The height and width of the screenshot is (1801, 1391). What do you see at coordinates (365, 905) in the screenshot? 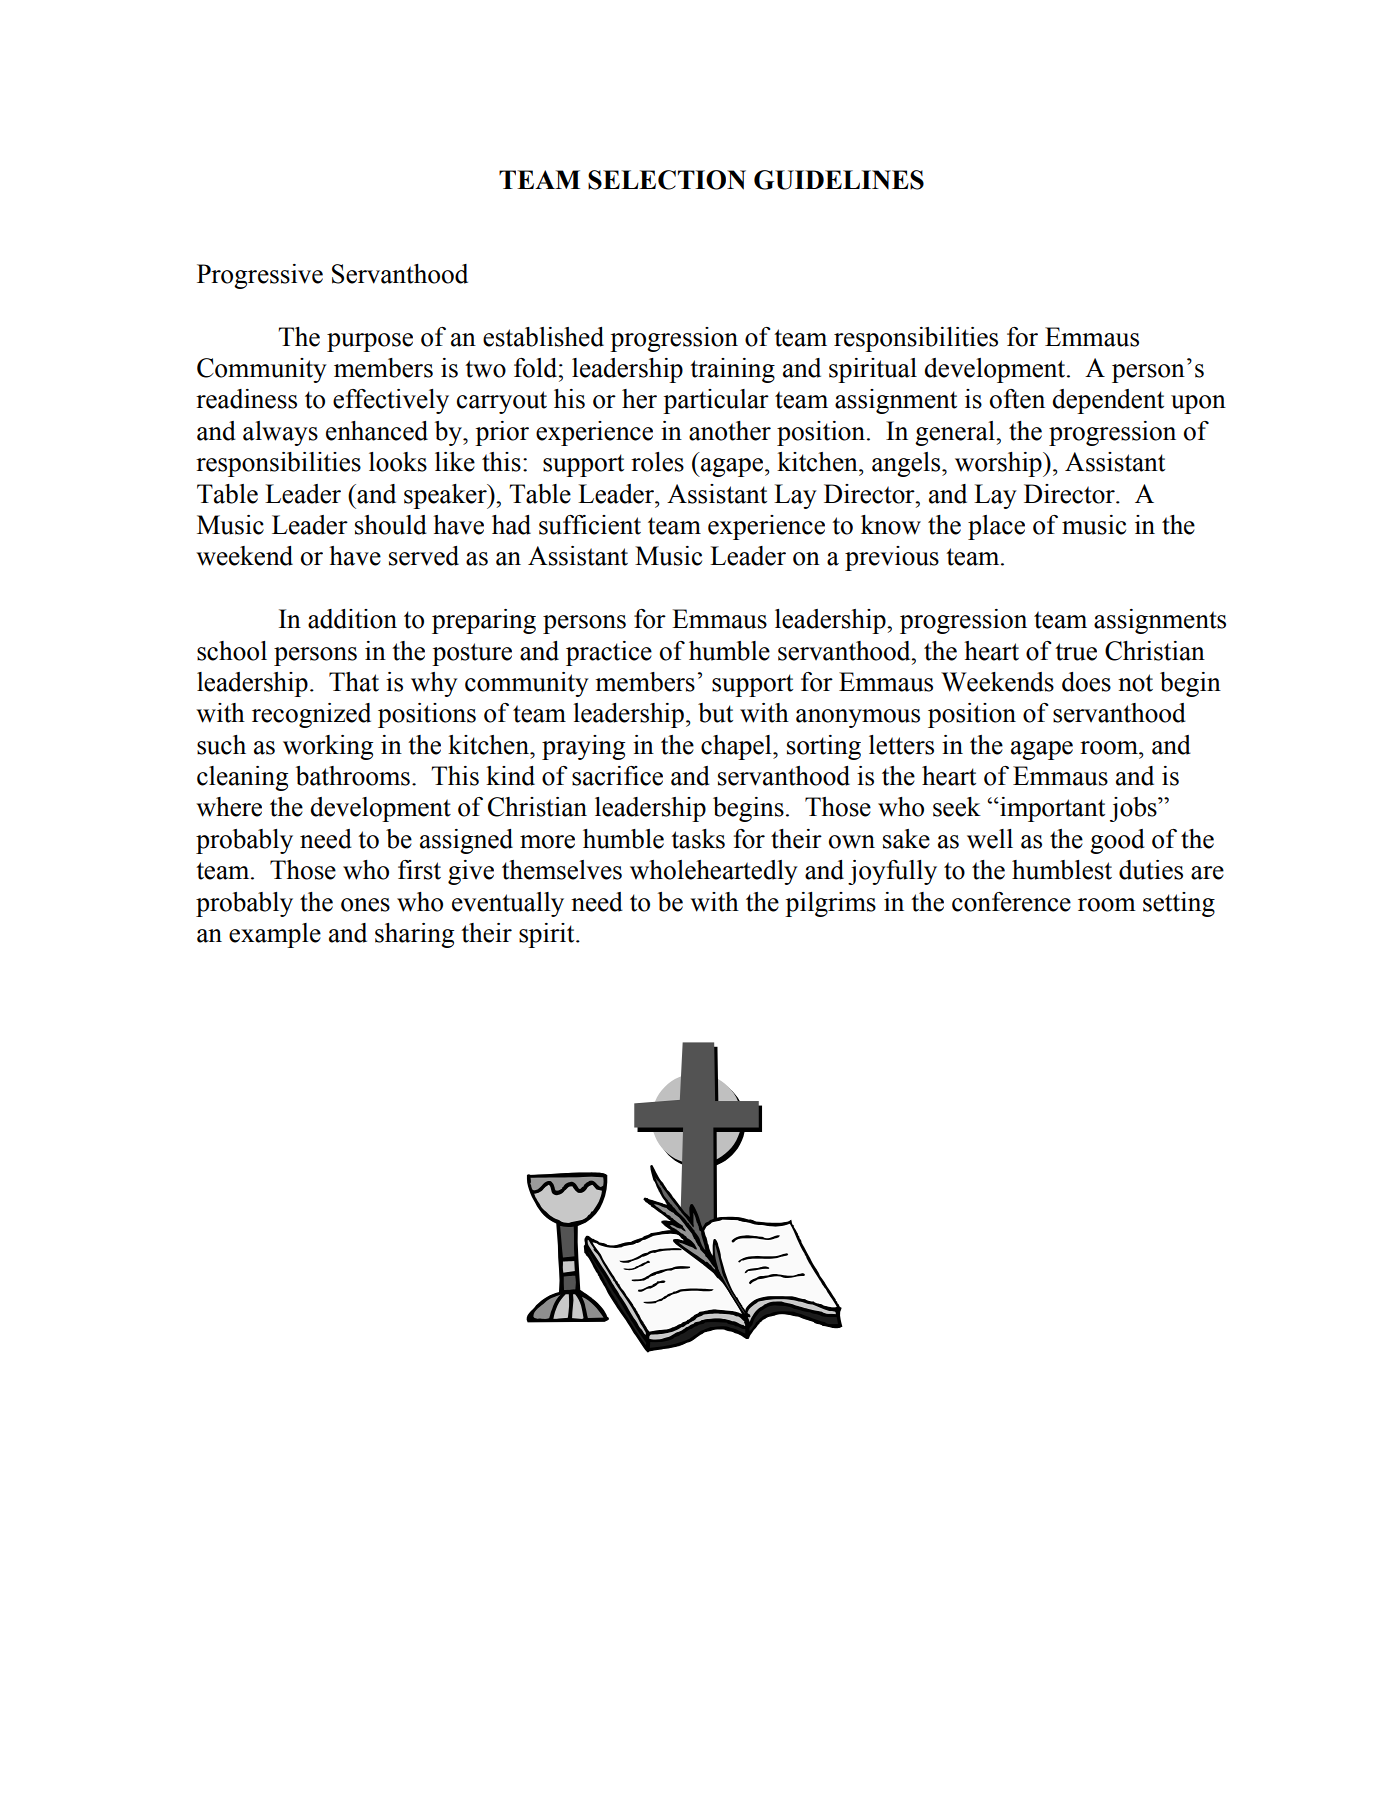
I see `ones` at bounding box center [365, 905].
